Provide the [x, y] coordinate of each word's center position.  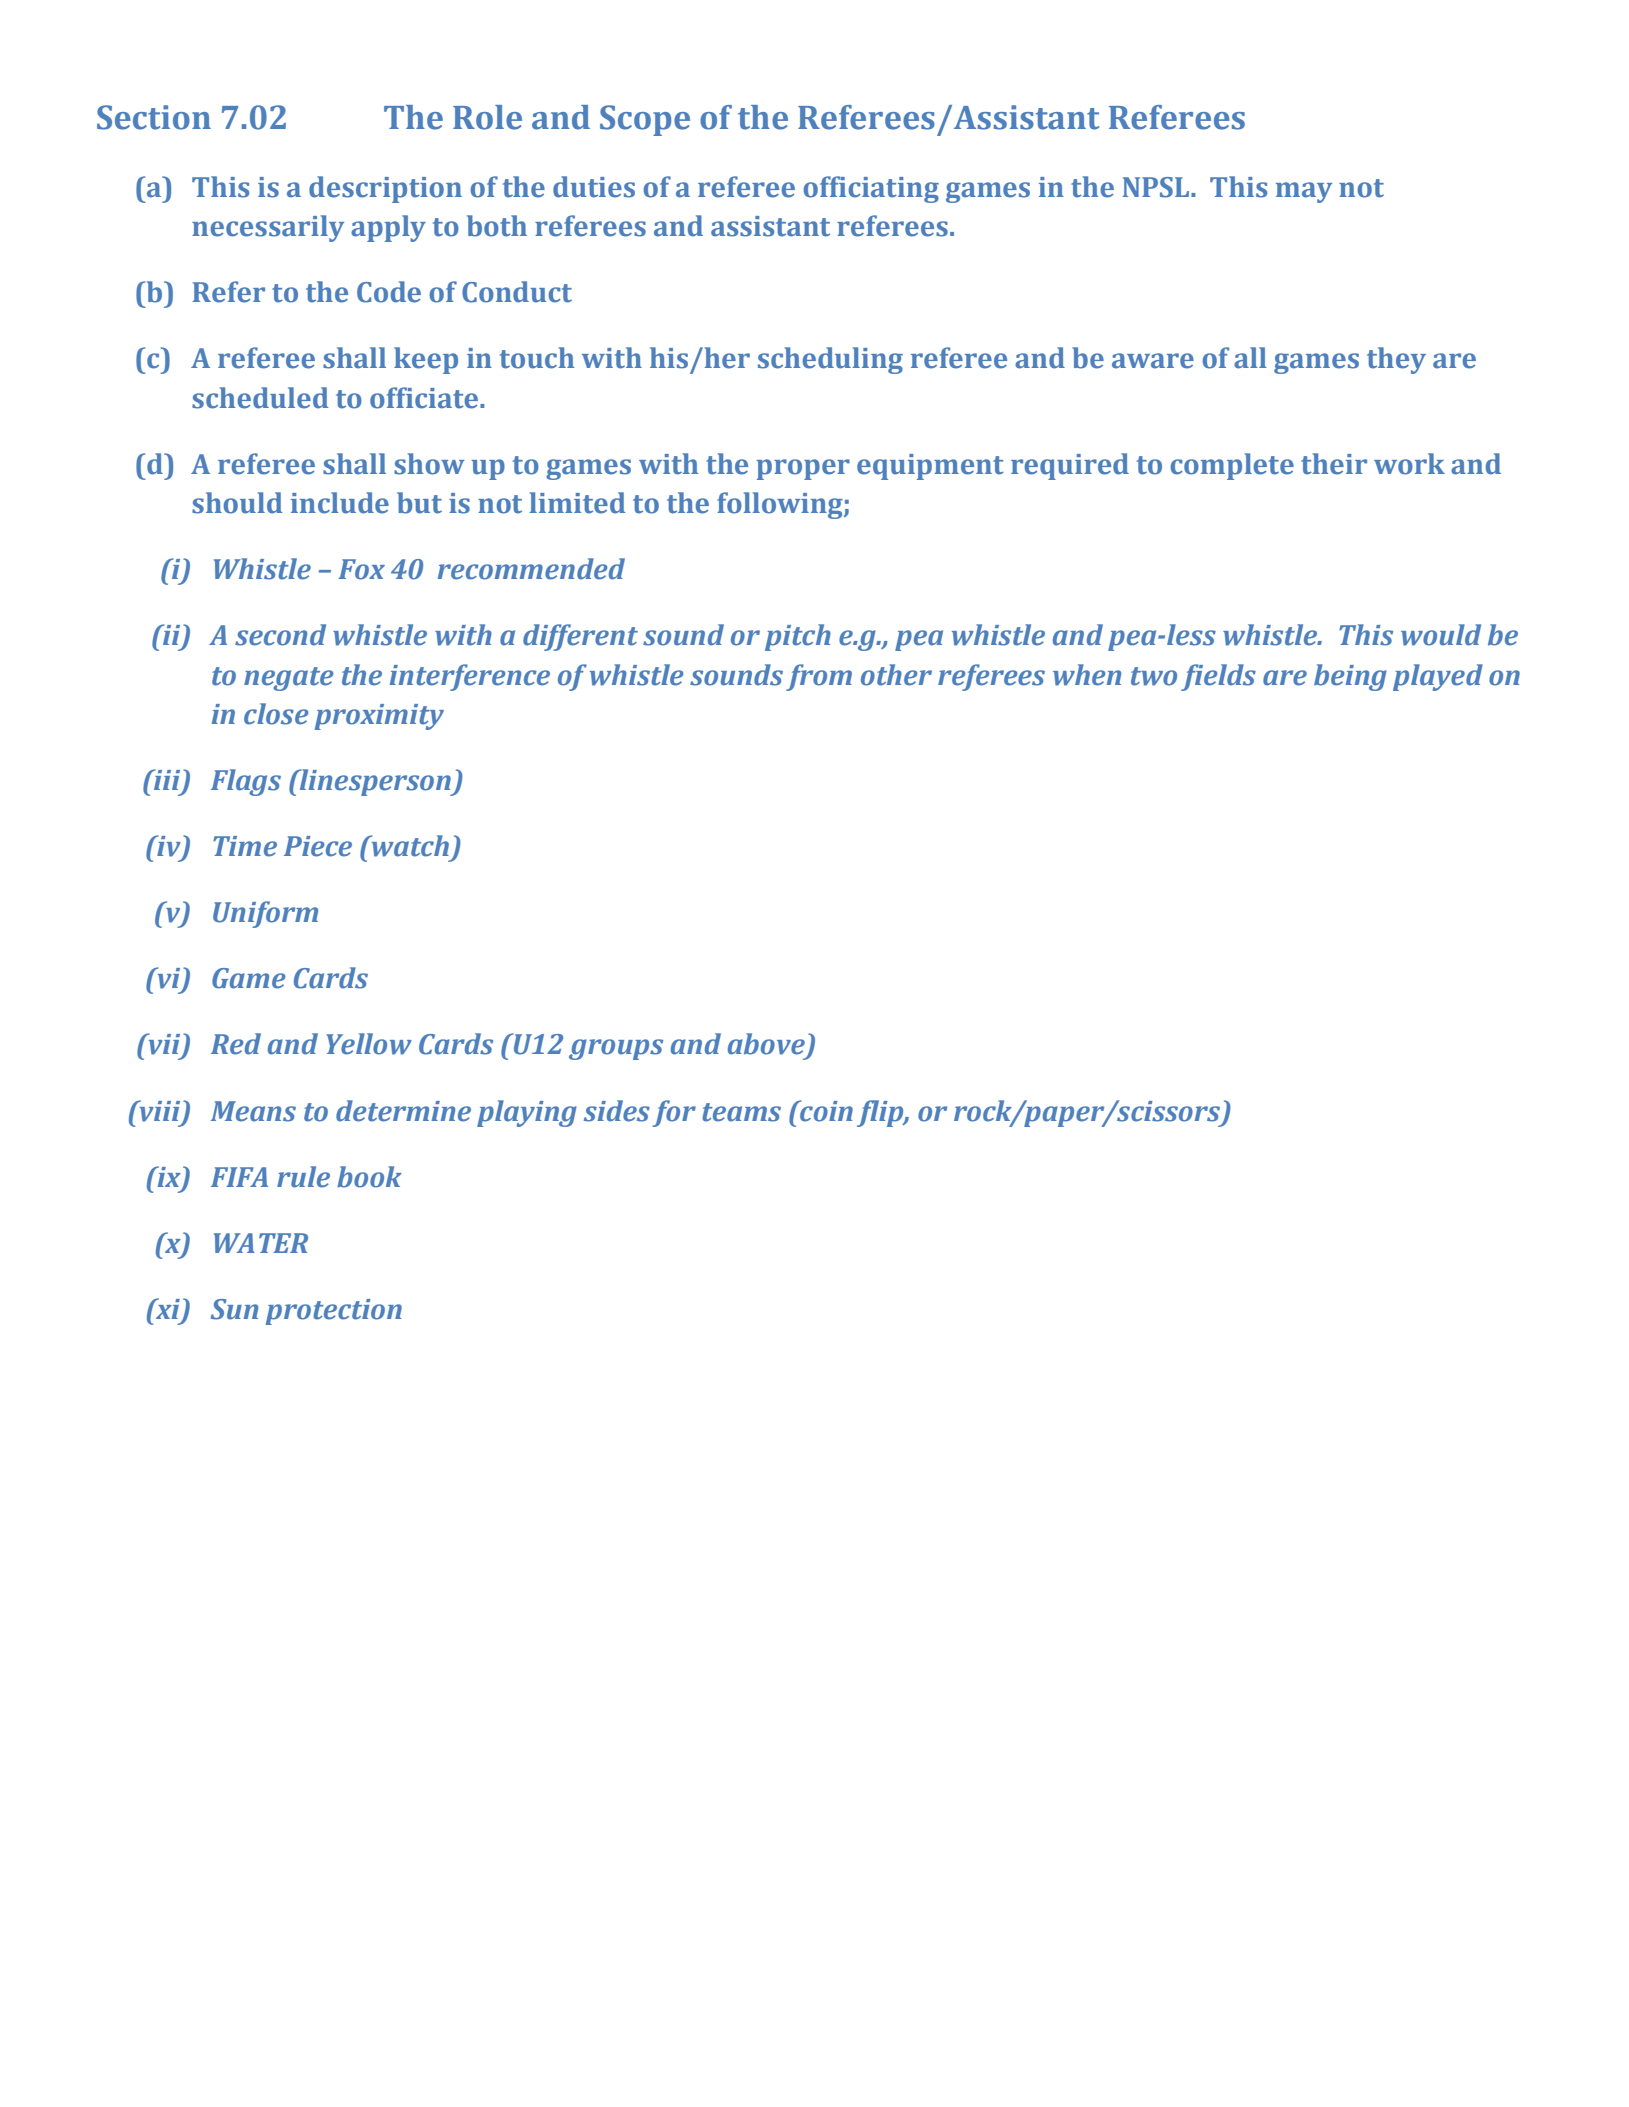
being [1350, 677]
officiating [871, 189]
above [766, 1044]
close [276, 714]
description [385, 189]
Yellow [369, 1044]
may [1304, 192]
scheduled [260, 398]
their [1334, 464]
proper [803, 469]
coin [825, 1111]
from [819, 677]
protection [333, 1312]
